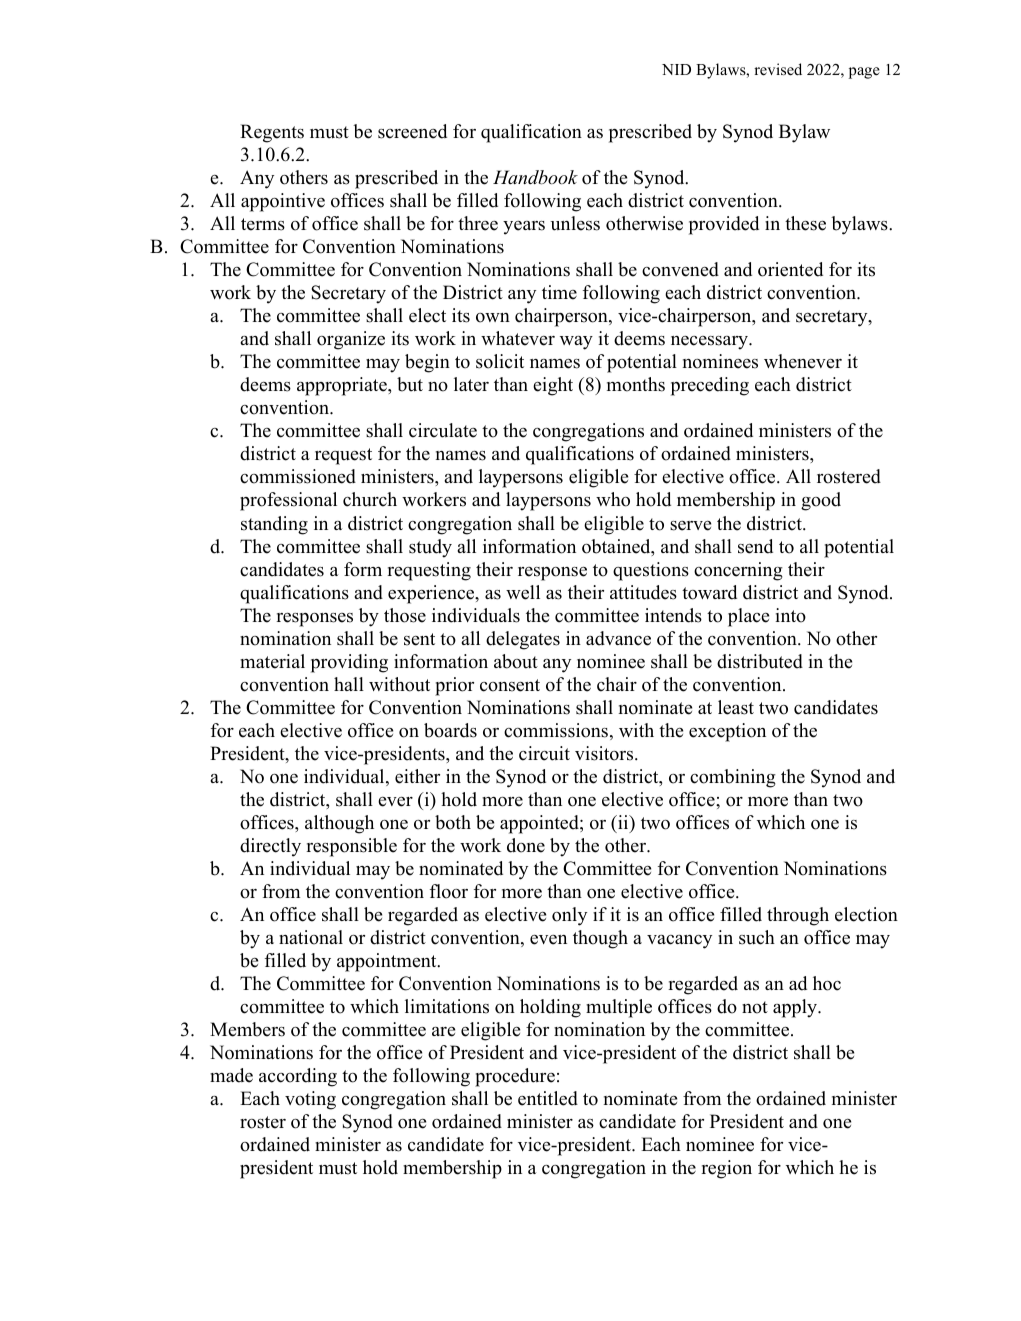 This image has width=1021, height=1321. I want to click on Handbook, so click(535, 177).
